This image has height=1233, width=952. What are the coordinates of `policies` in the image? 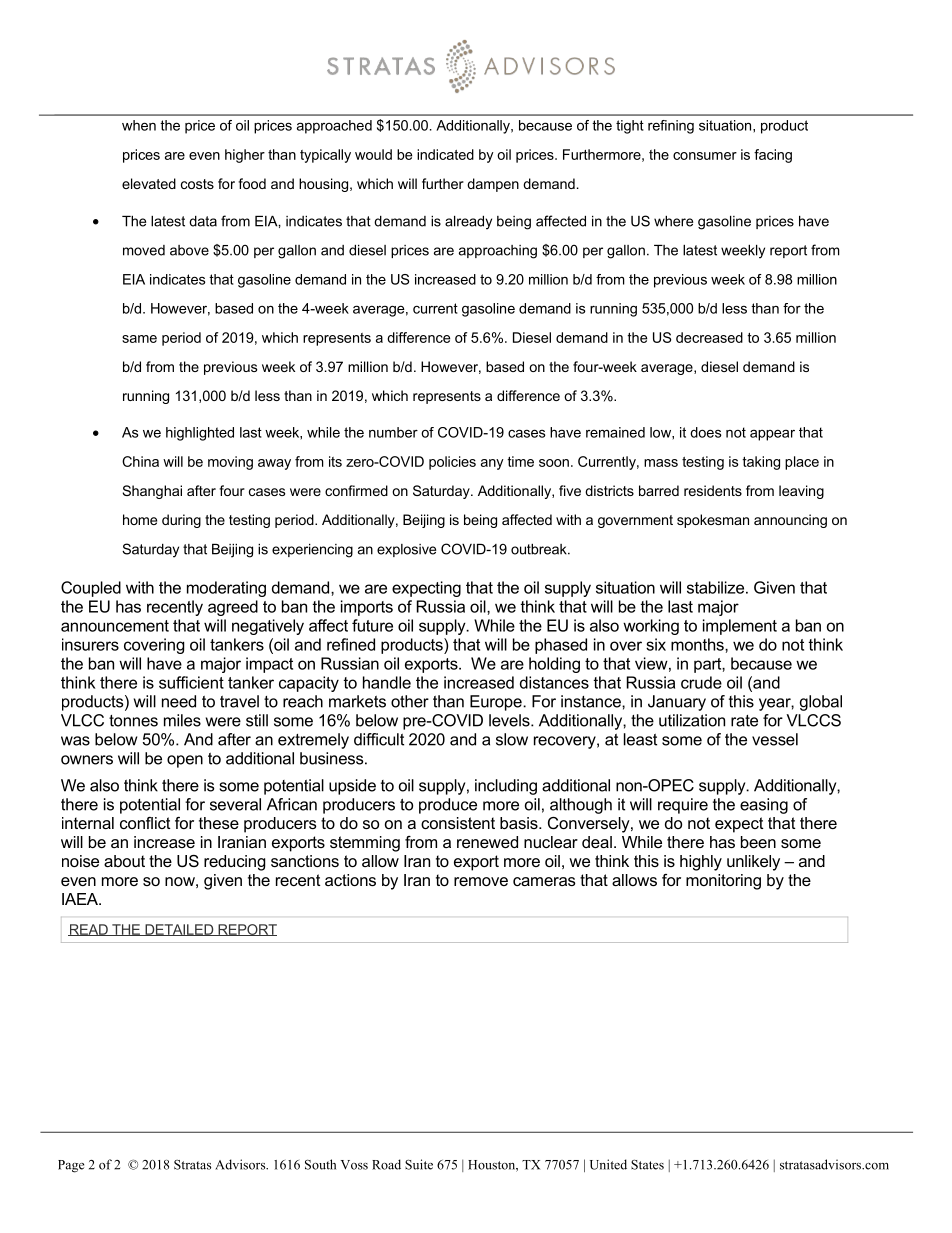 It's located at (452, 463).
